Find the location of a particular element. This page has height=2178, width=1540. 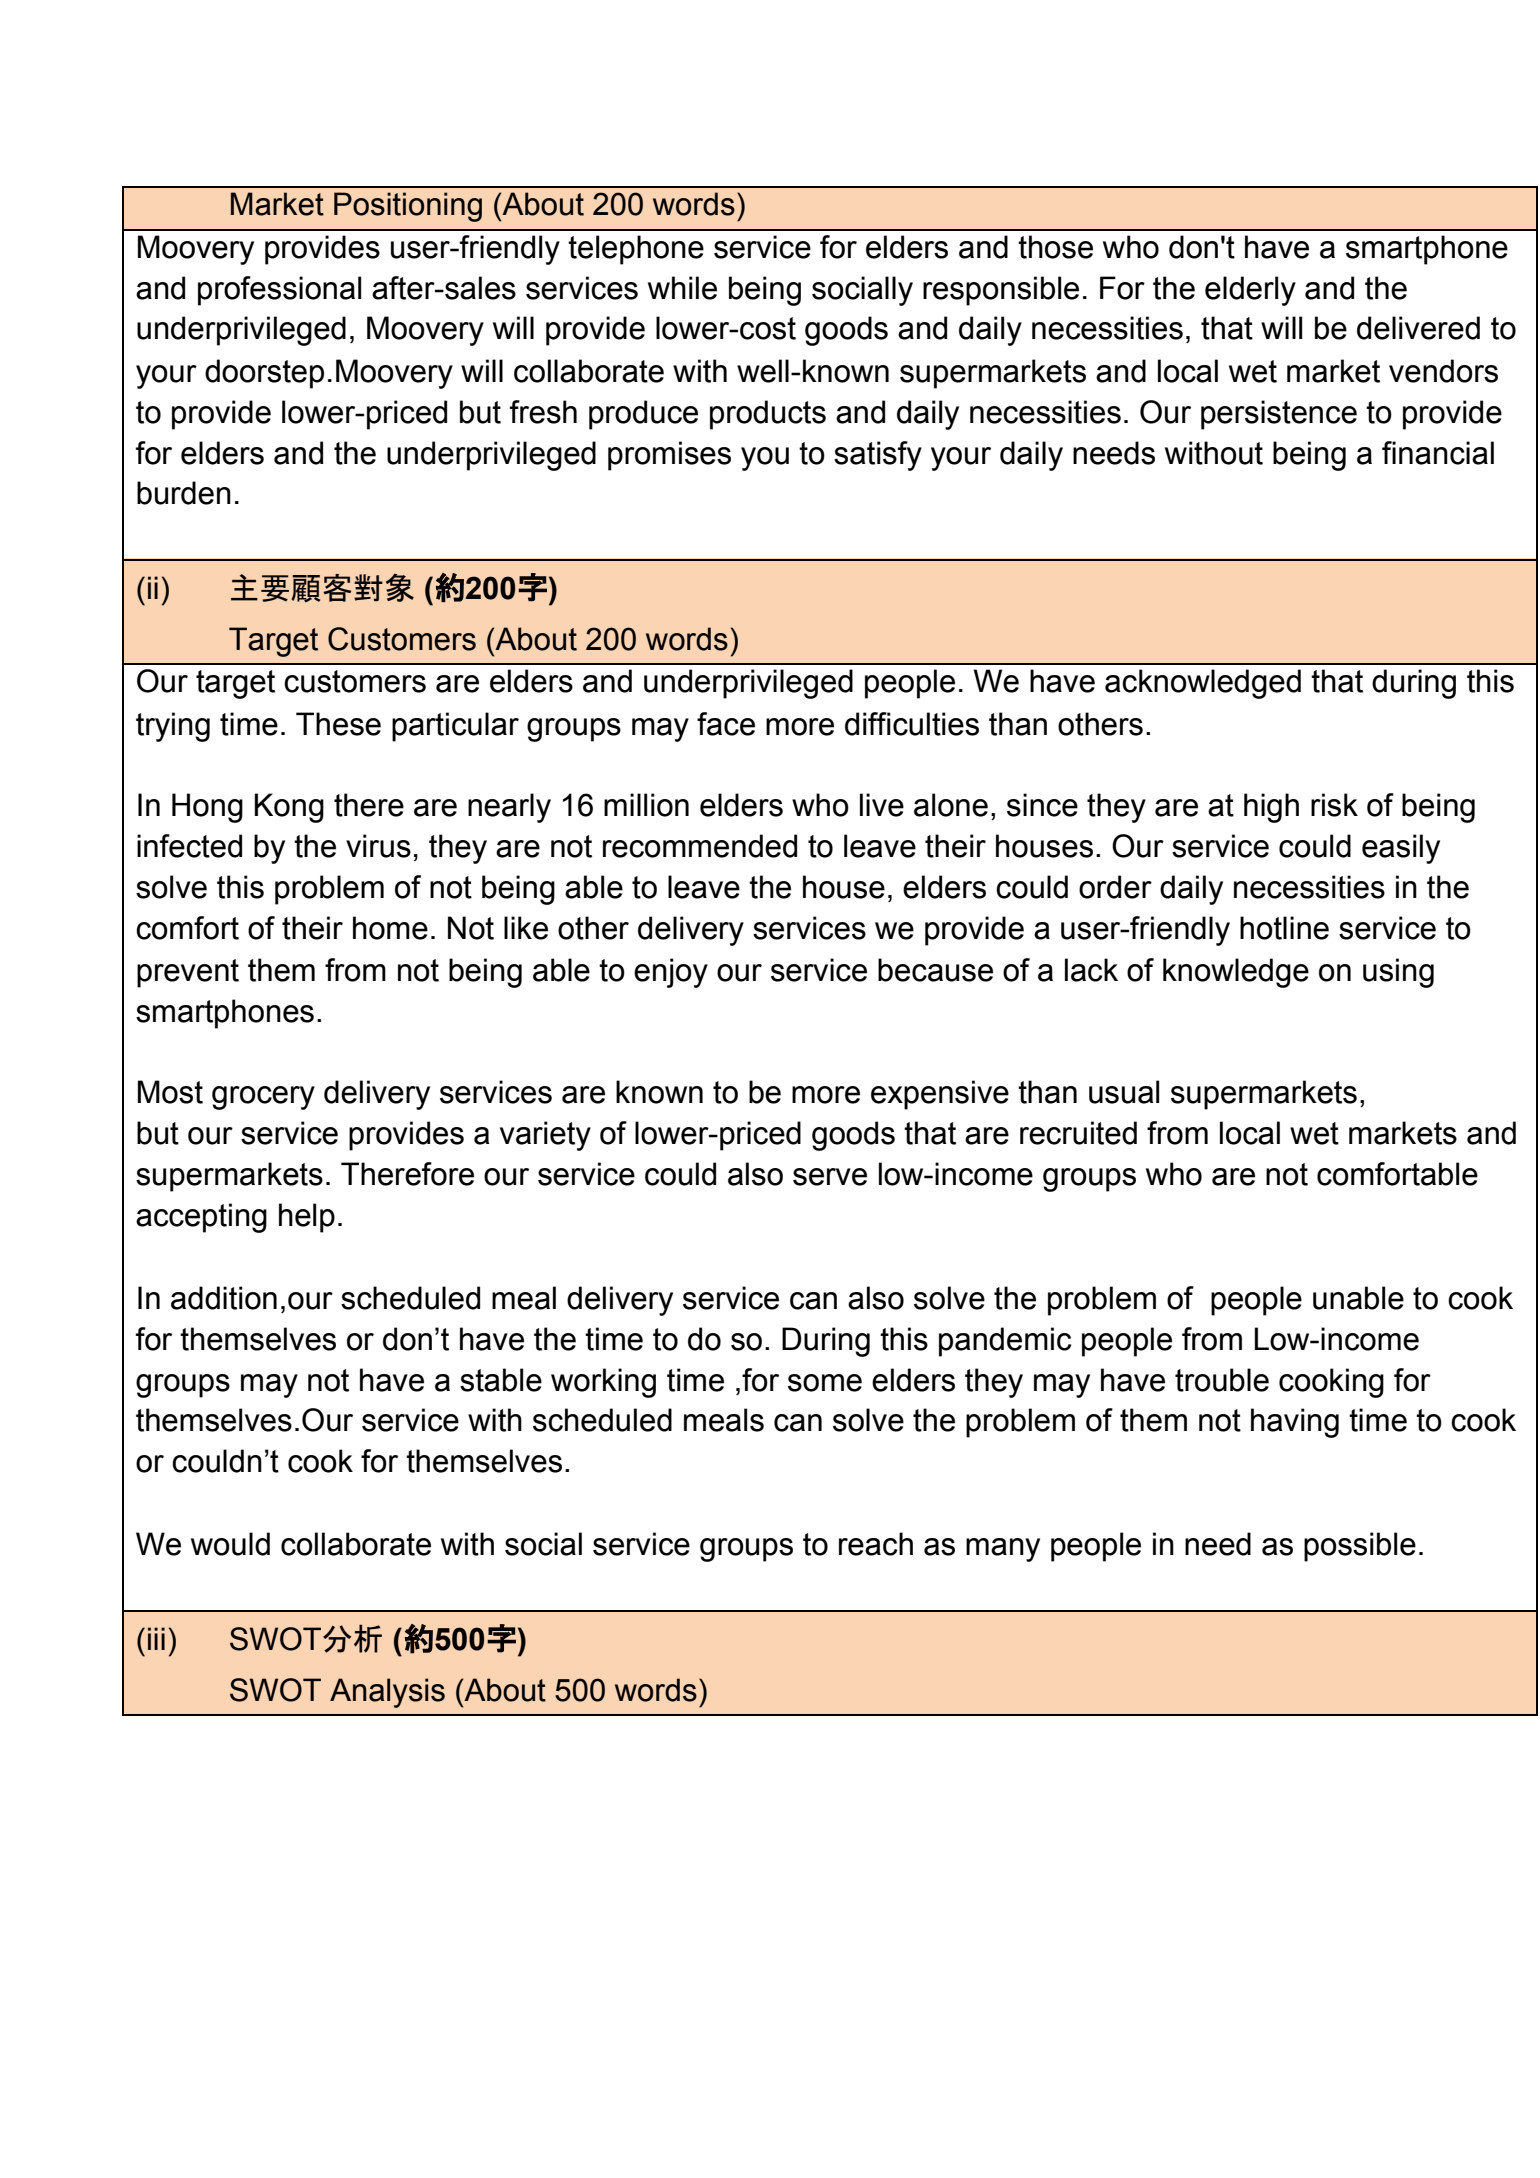

reach is located at coordinates (876, 1544).
